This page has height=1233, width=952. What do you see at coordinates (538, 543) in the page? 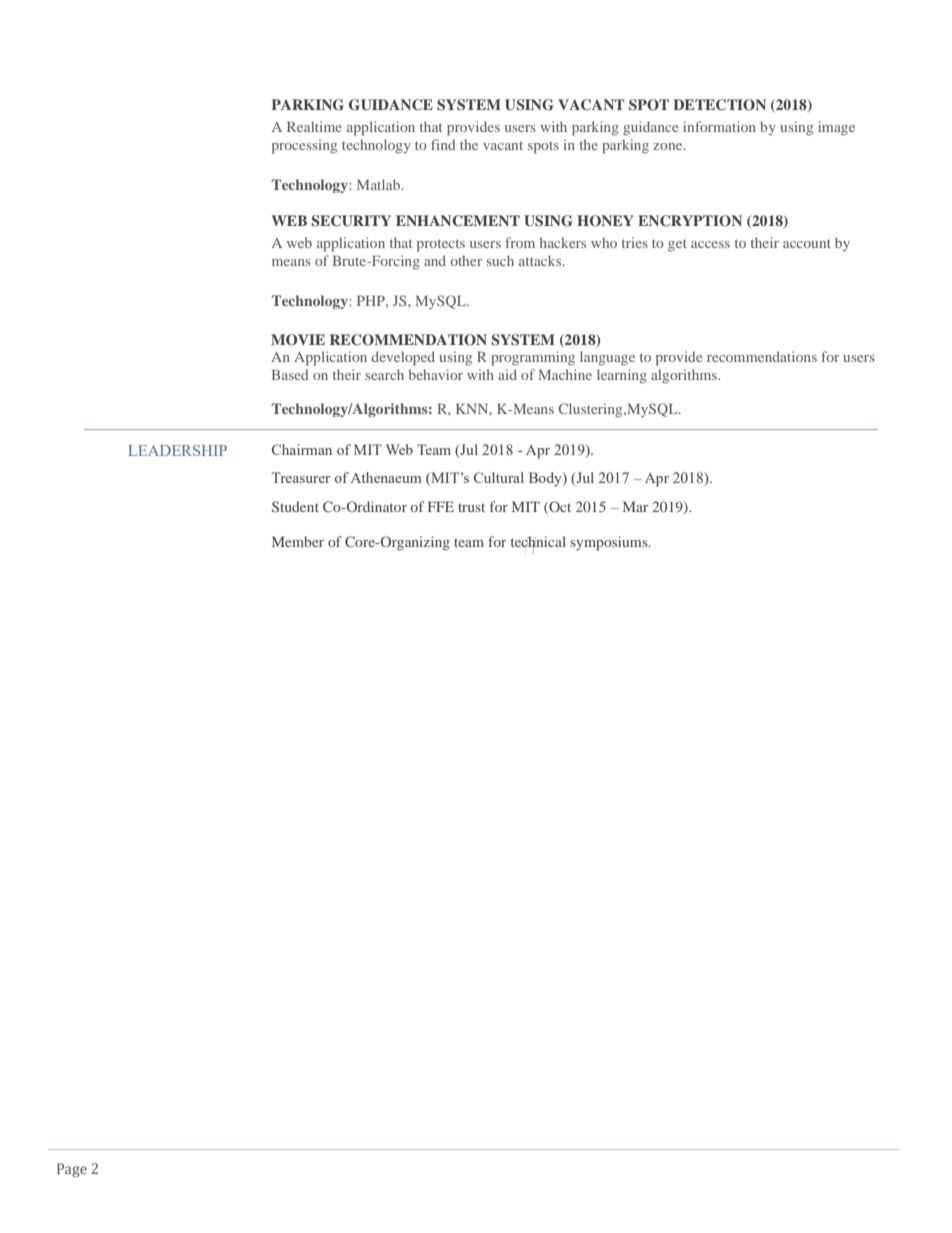
I see `technical` at bounding box center [538, 543].
